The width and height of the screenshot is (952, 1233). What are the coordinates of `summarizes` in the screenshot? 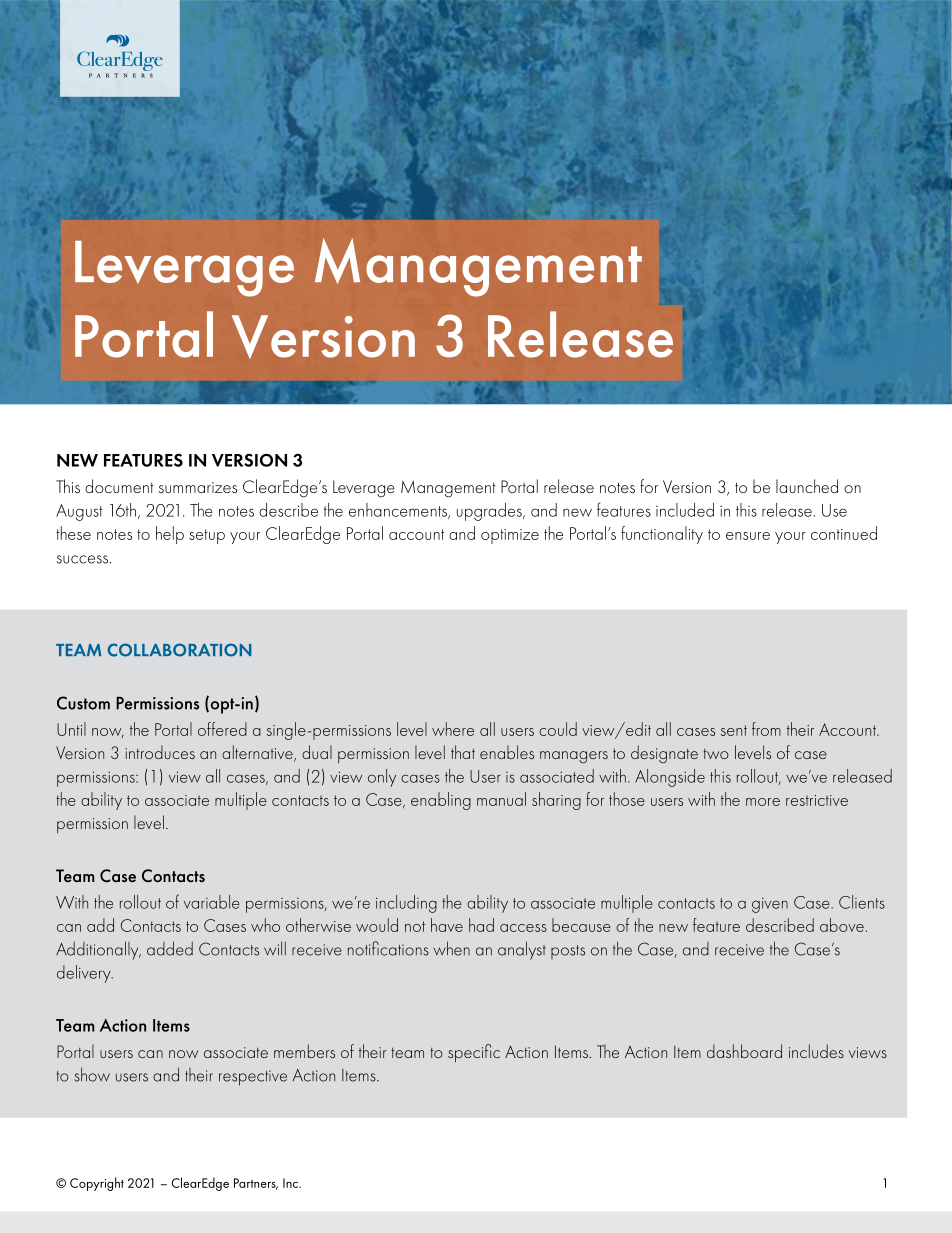 It's located at (198, 487).
